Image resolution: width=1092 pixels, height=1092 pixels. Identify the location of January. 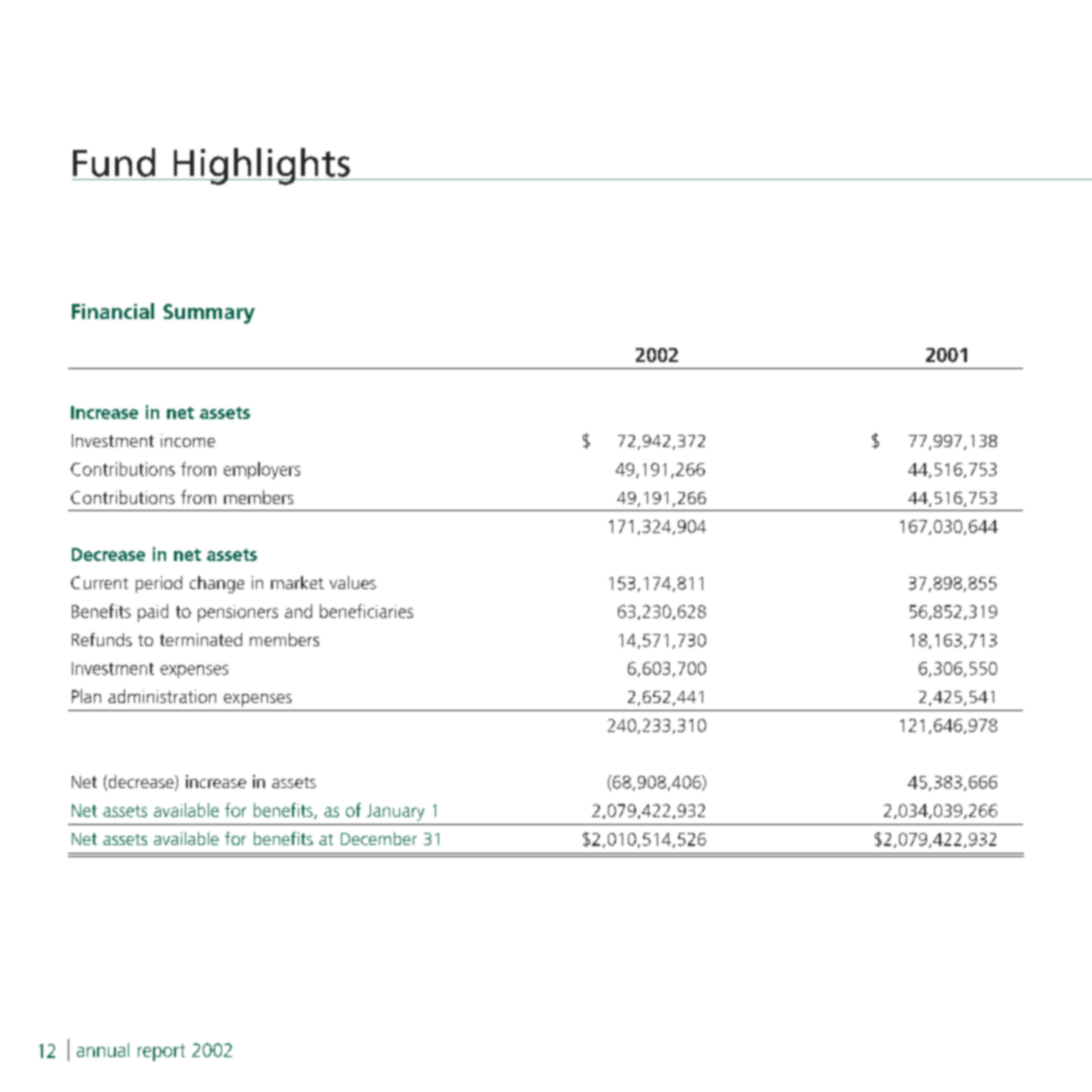
(395, 812).
